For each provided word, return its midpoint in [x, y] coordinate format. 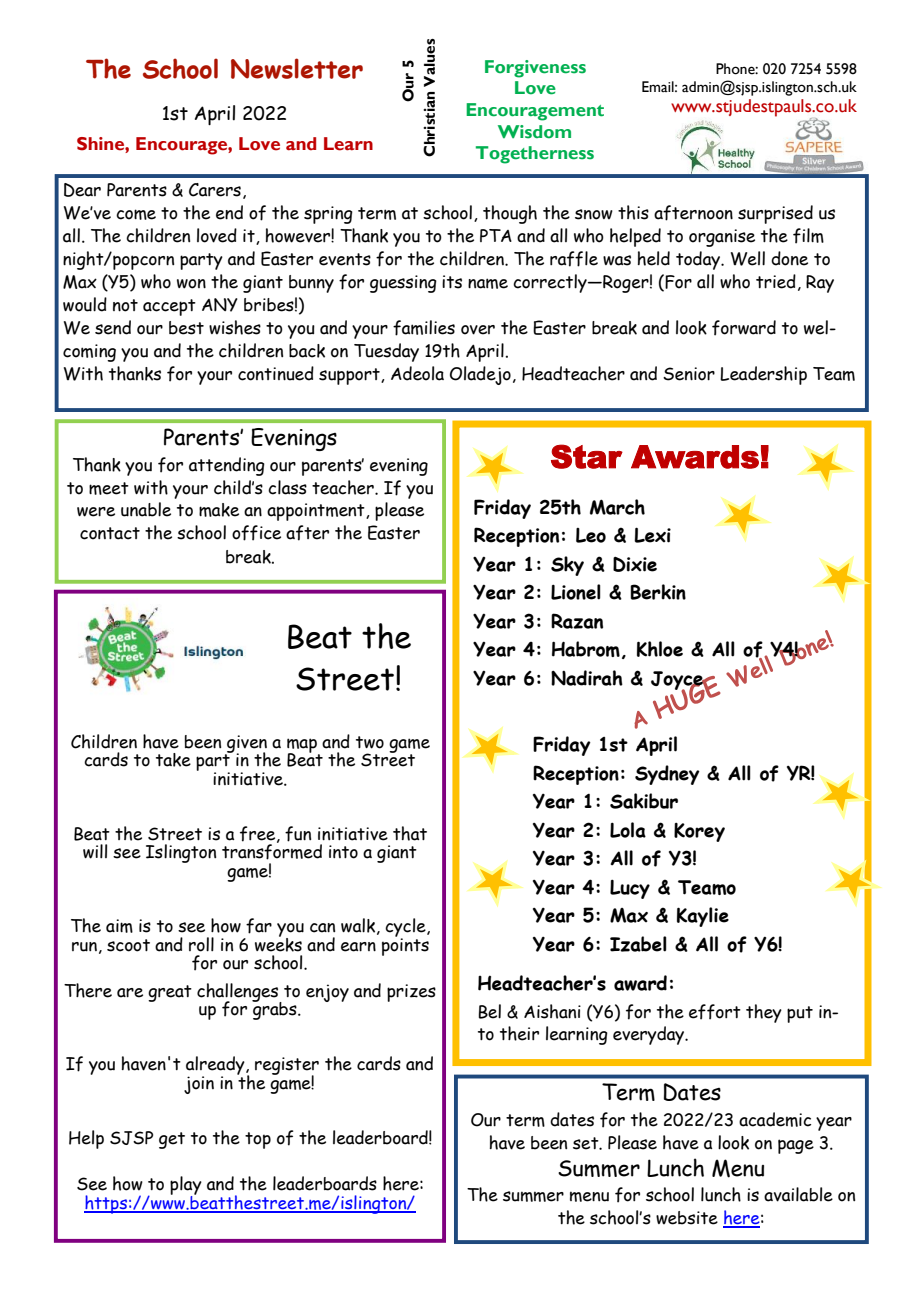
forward [744, 328]
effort [715, 1012]
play [186, 1187]
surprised [775, 214]
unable [146, 509]
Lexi [652, 535]
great [170, 993]
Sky [567, 566]
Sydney [667, 775]
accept [169, 307]
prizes [411, 993]
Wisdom [534, 132]
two [370, 742]
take [173, 760]
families [424, 328]
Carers [215, 190]
